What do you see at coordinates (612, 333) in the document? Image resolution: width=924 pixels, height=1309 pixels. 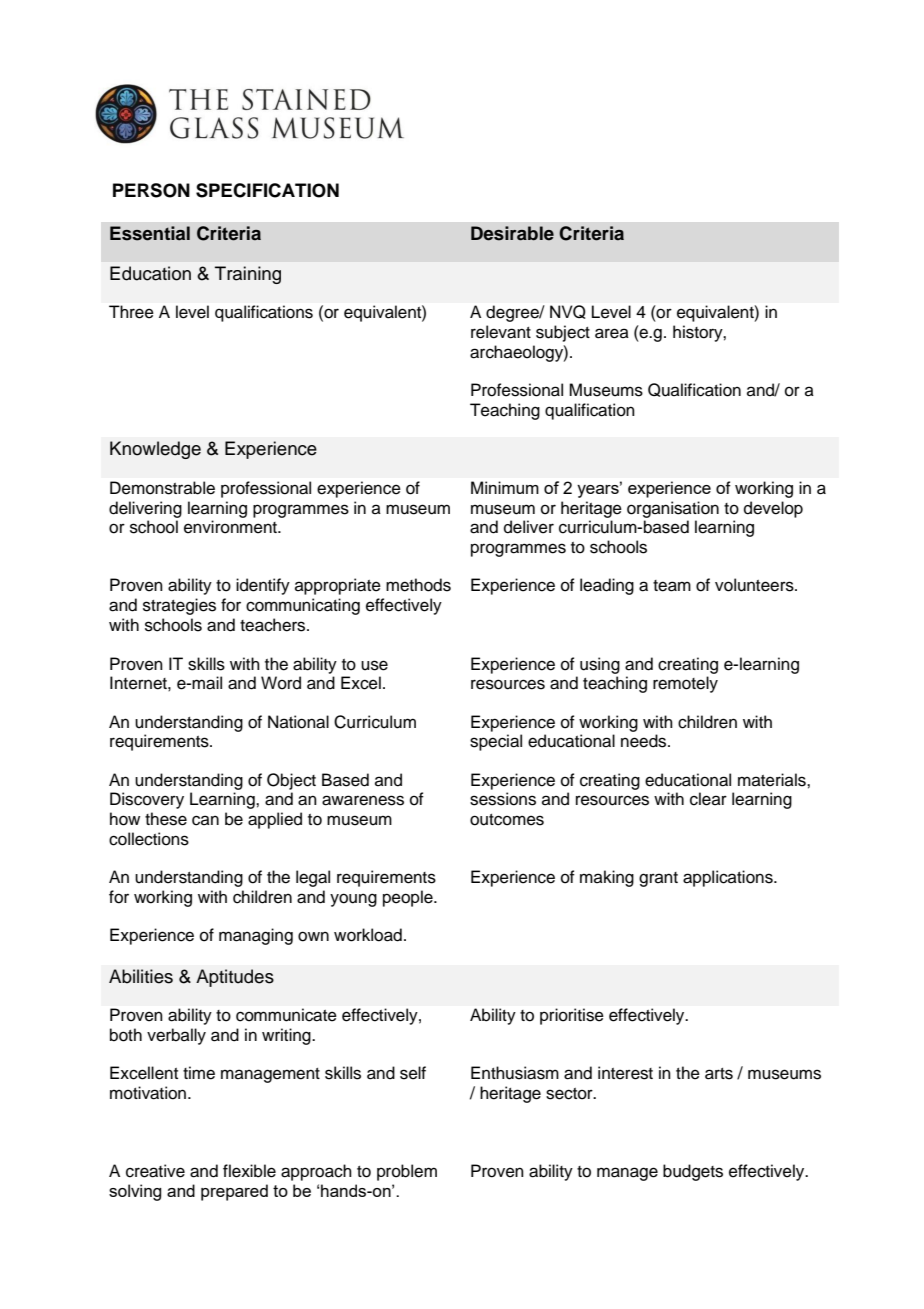 I see `area` at bounding box center [612, 333].
